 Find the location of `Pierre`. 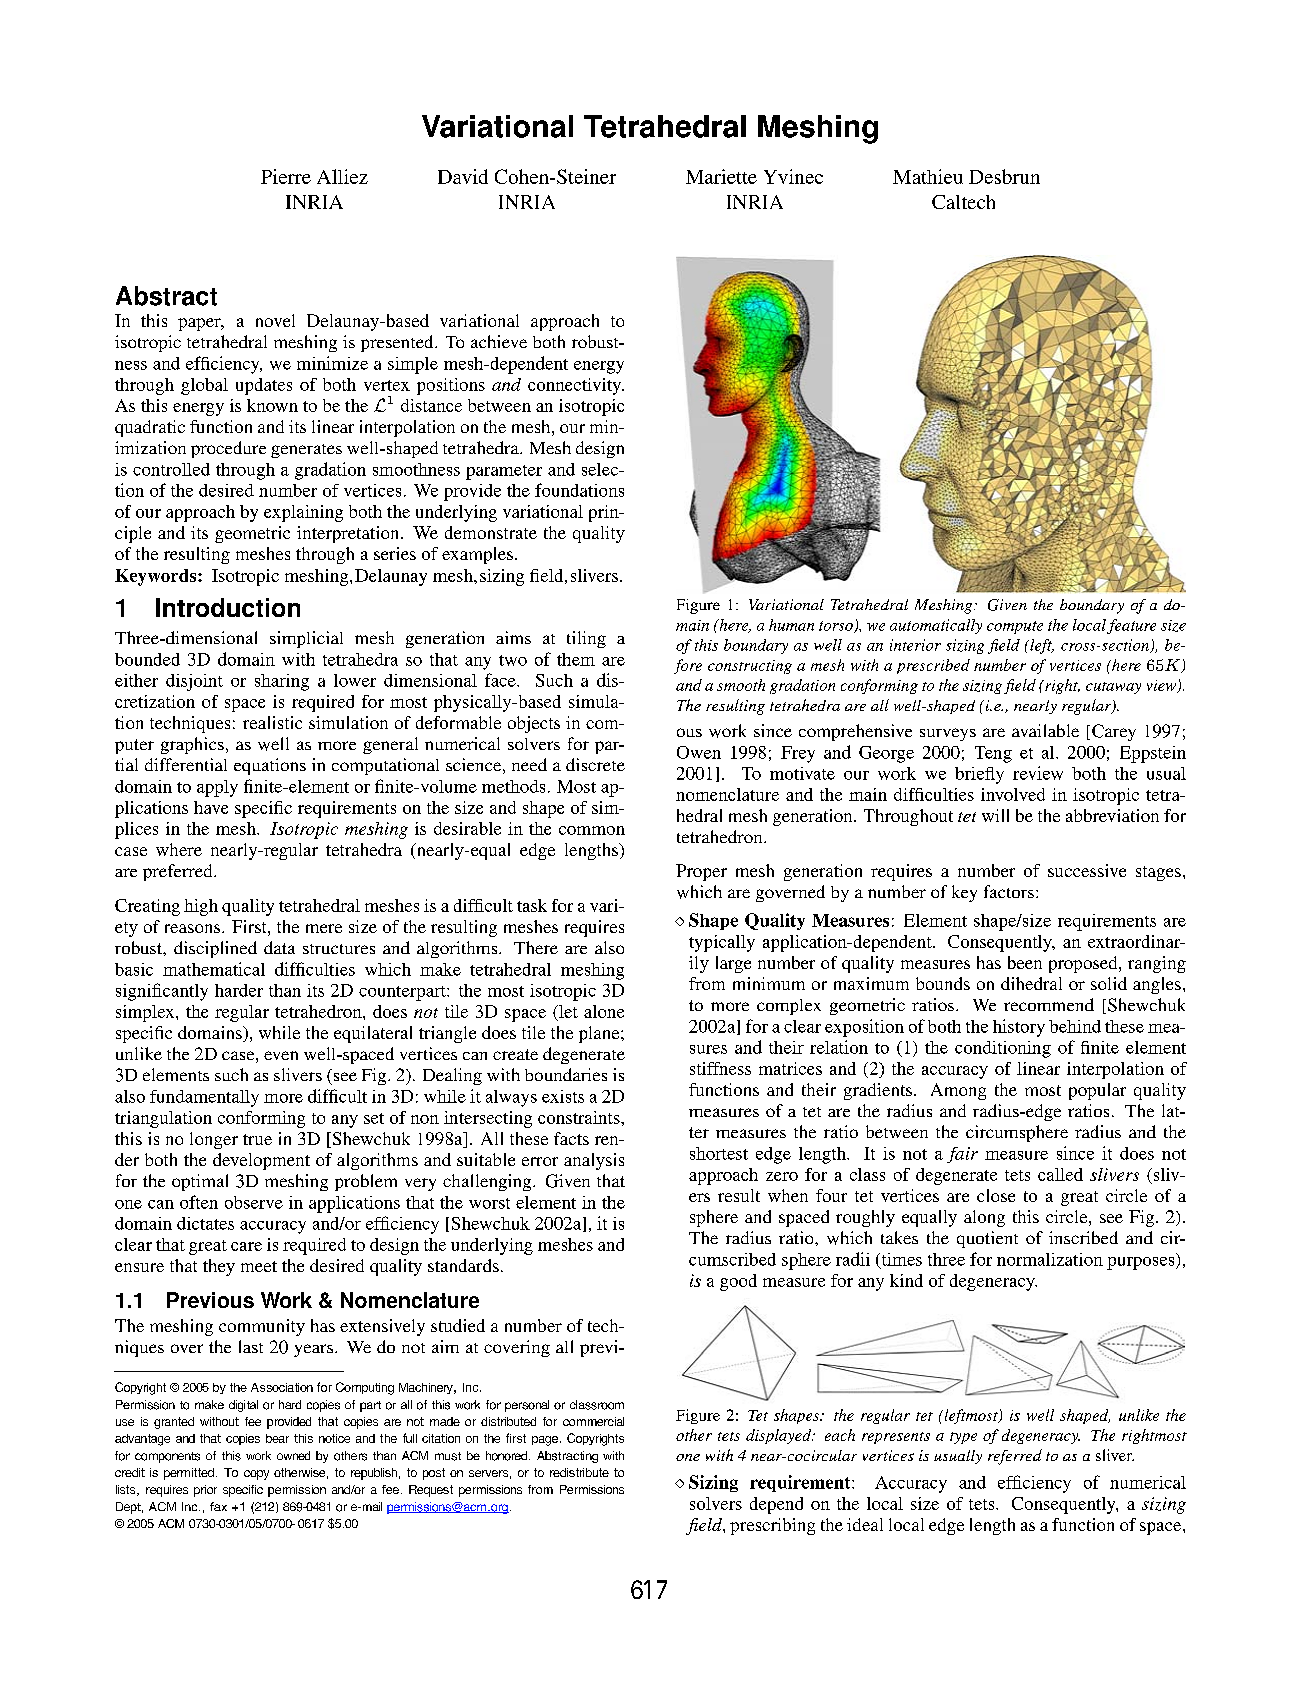

Pierre is located at coordinates (286, 176).
